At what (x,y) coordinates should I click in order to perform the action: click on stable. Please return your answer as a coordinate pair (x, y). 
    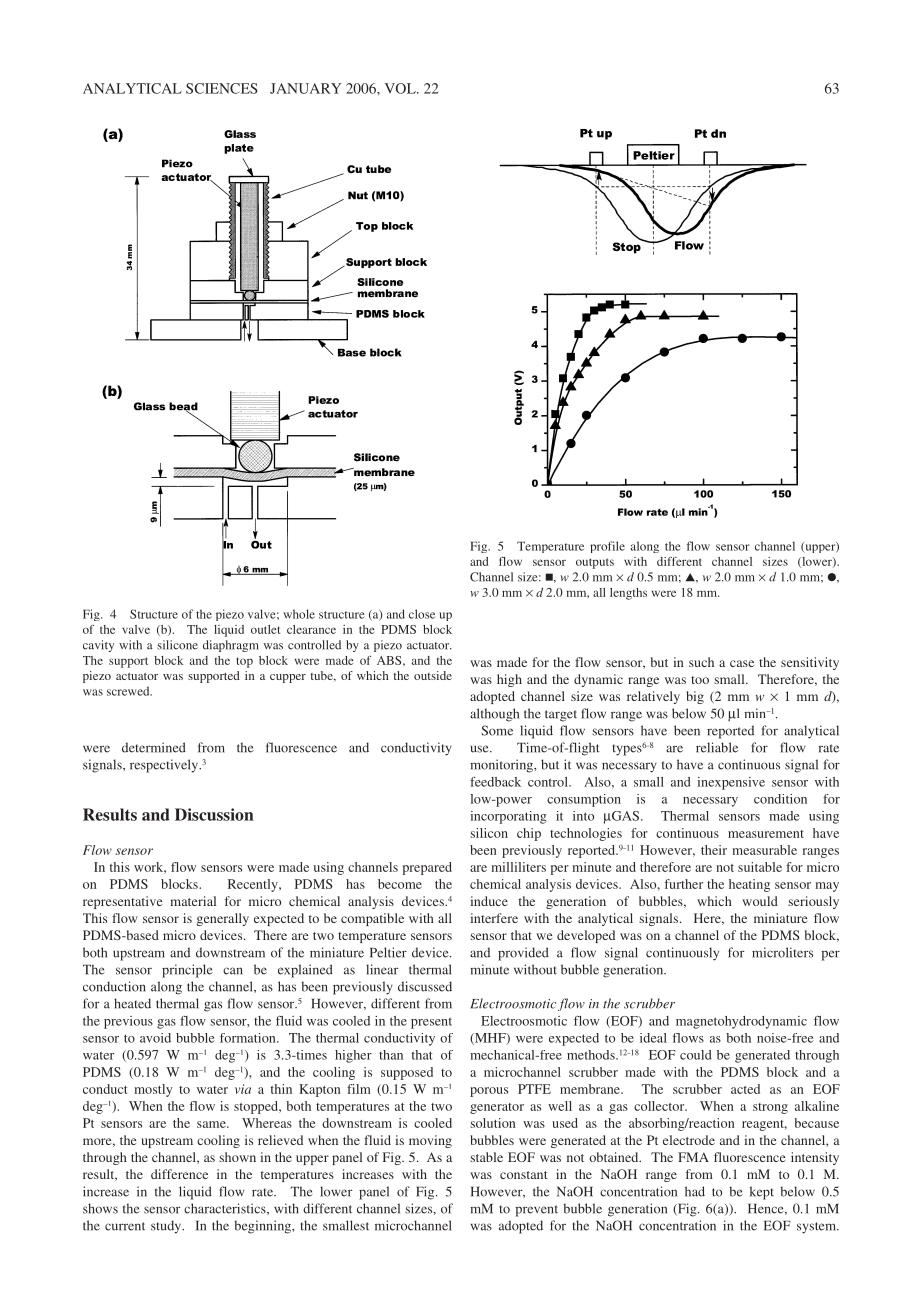
    Looking at the image, I should click on (486, 1157).
